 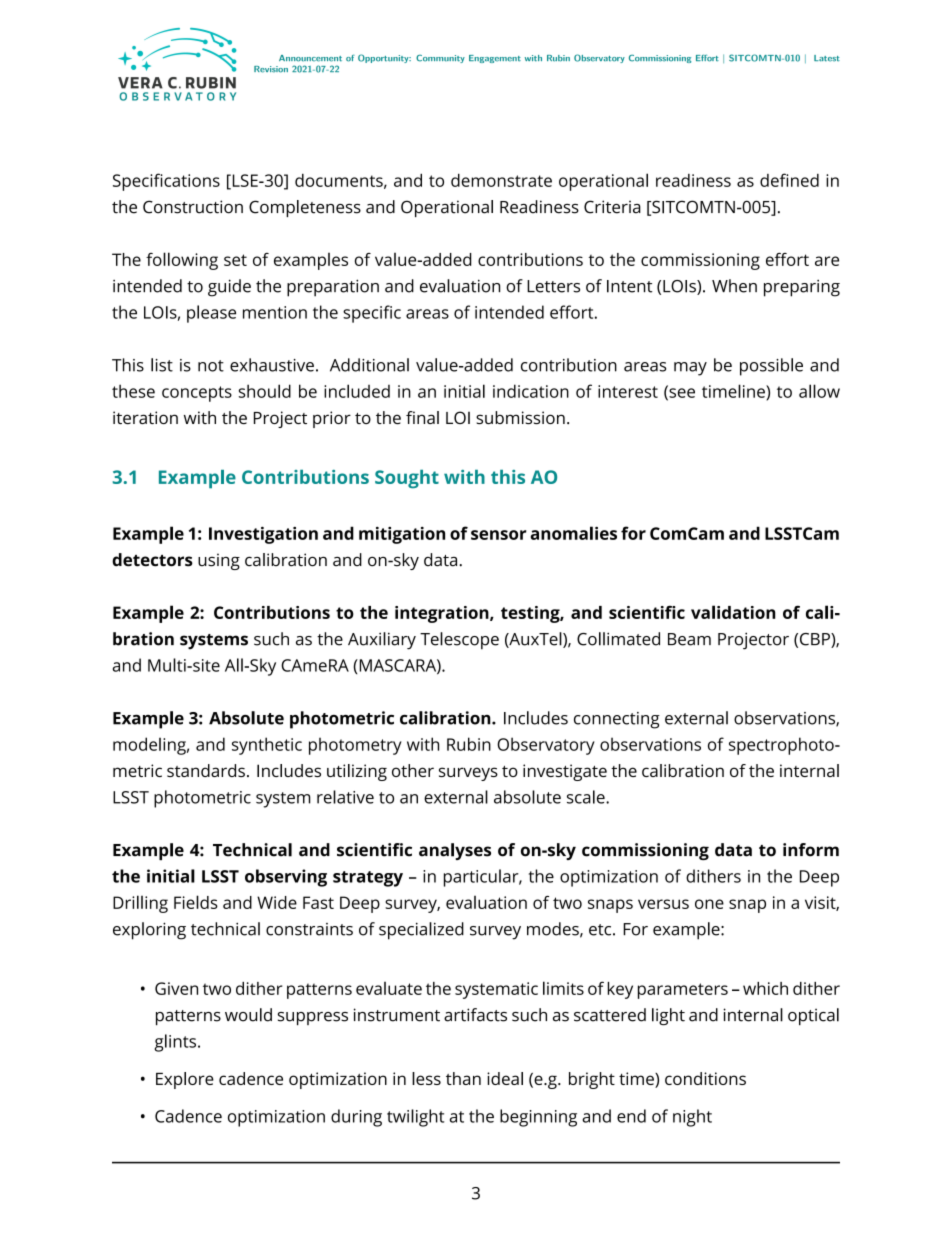 I want to click on using, so click(x=219, y=561).
